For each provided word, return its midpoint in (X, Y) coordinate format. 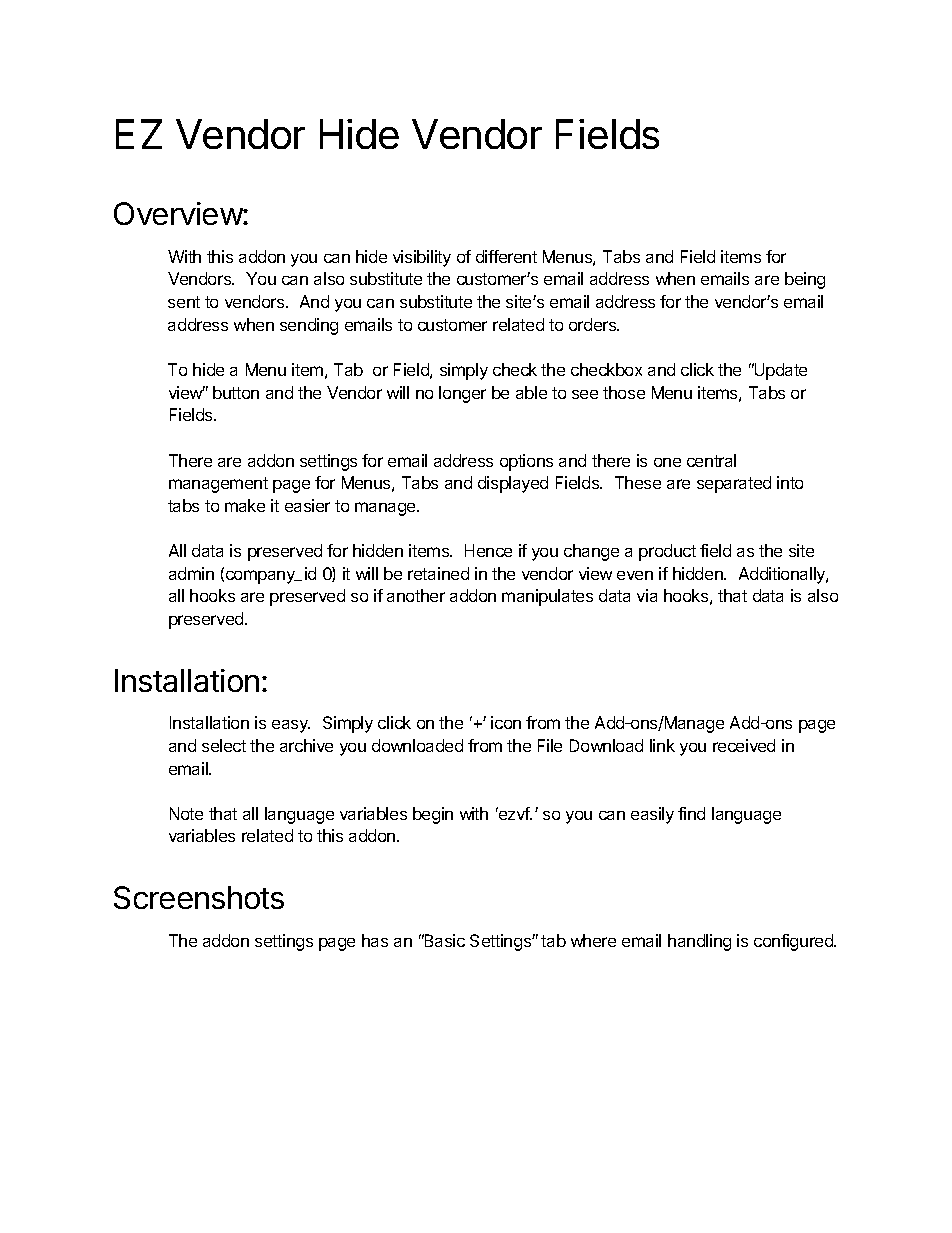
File (550, 745)
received (744, 745)
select (224, 745)
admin (191, 573)
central (711, 460)
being (805, 280)
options (526, 462)
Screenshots (199, 897)
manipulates (547, 597)
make (245, 505)
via (647, 595)
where (593, 940)
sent (184, 302)
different (506, 256)
